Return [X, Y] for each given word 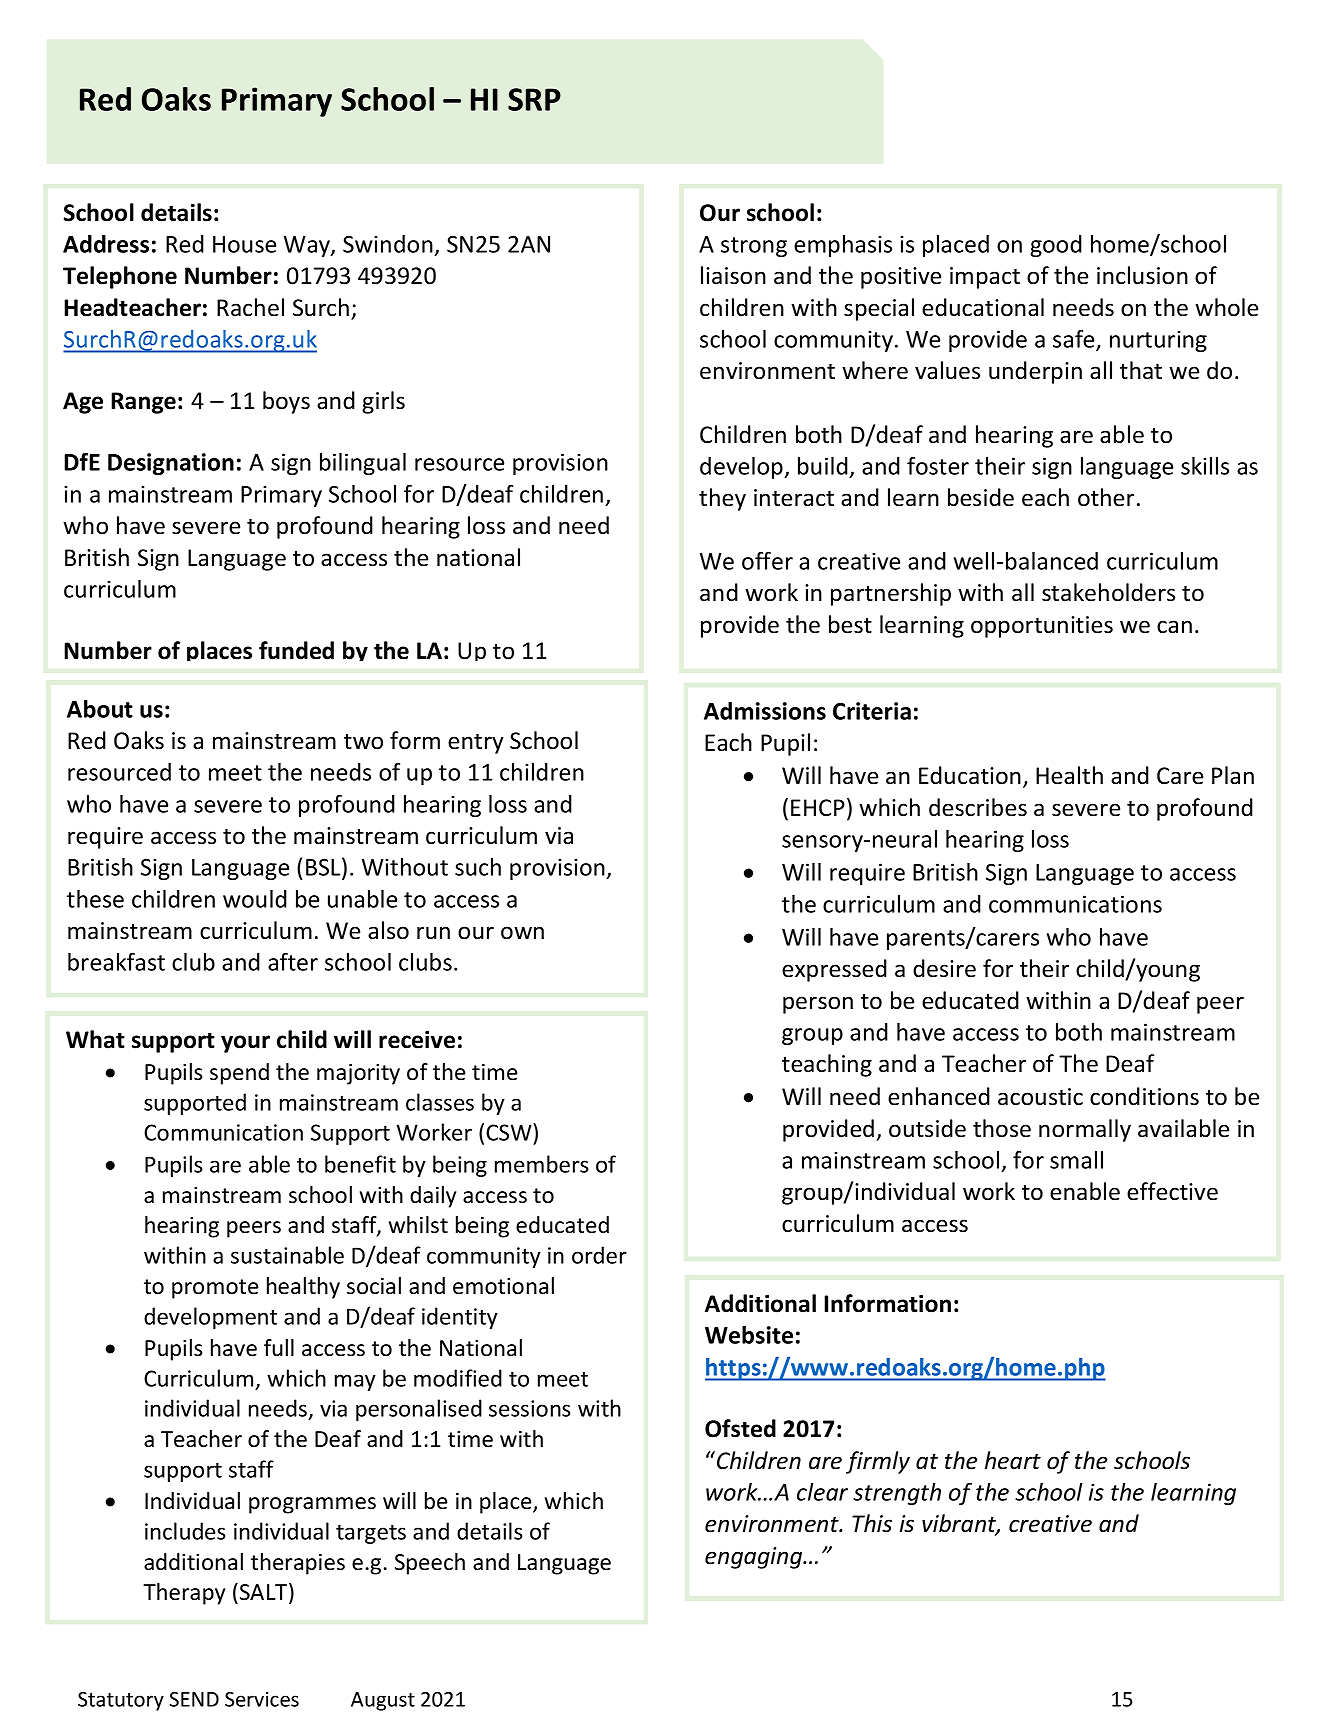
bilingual [363, 464]
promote [215, 1289]
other [1106, 497]
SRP [534, 99]
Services [262, 1699]
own [522, 933]
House [244, 244]
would [255, 899]
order [599, 1255]
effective [1172, 1191]
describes [978, 807]
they [722, 499]
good [1056, 246]
